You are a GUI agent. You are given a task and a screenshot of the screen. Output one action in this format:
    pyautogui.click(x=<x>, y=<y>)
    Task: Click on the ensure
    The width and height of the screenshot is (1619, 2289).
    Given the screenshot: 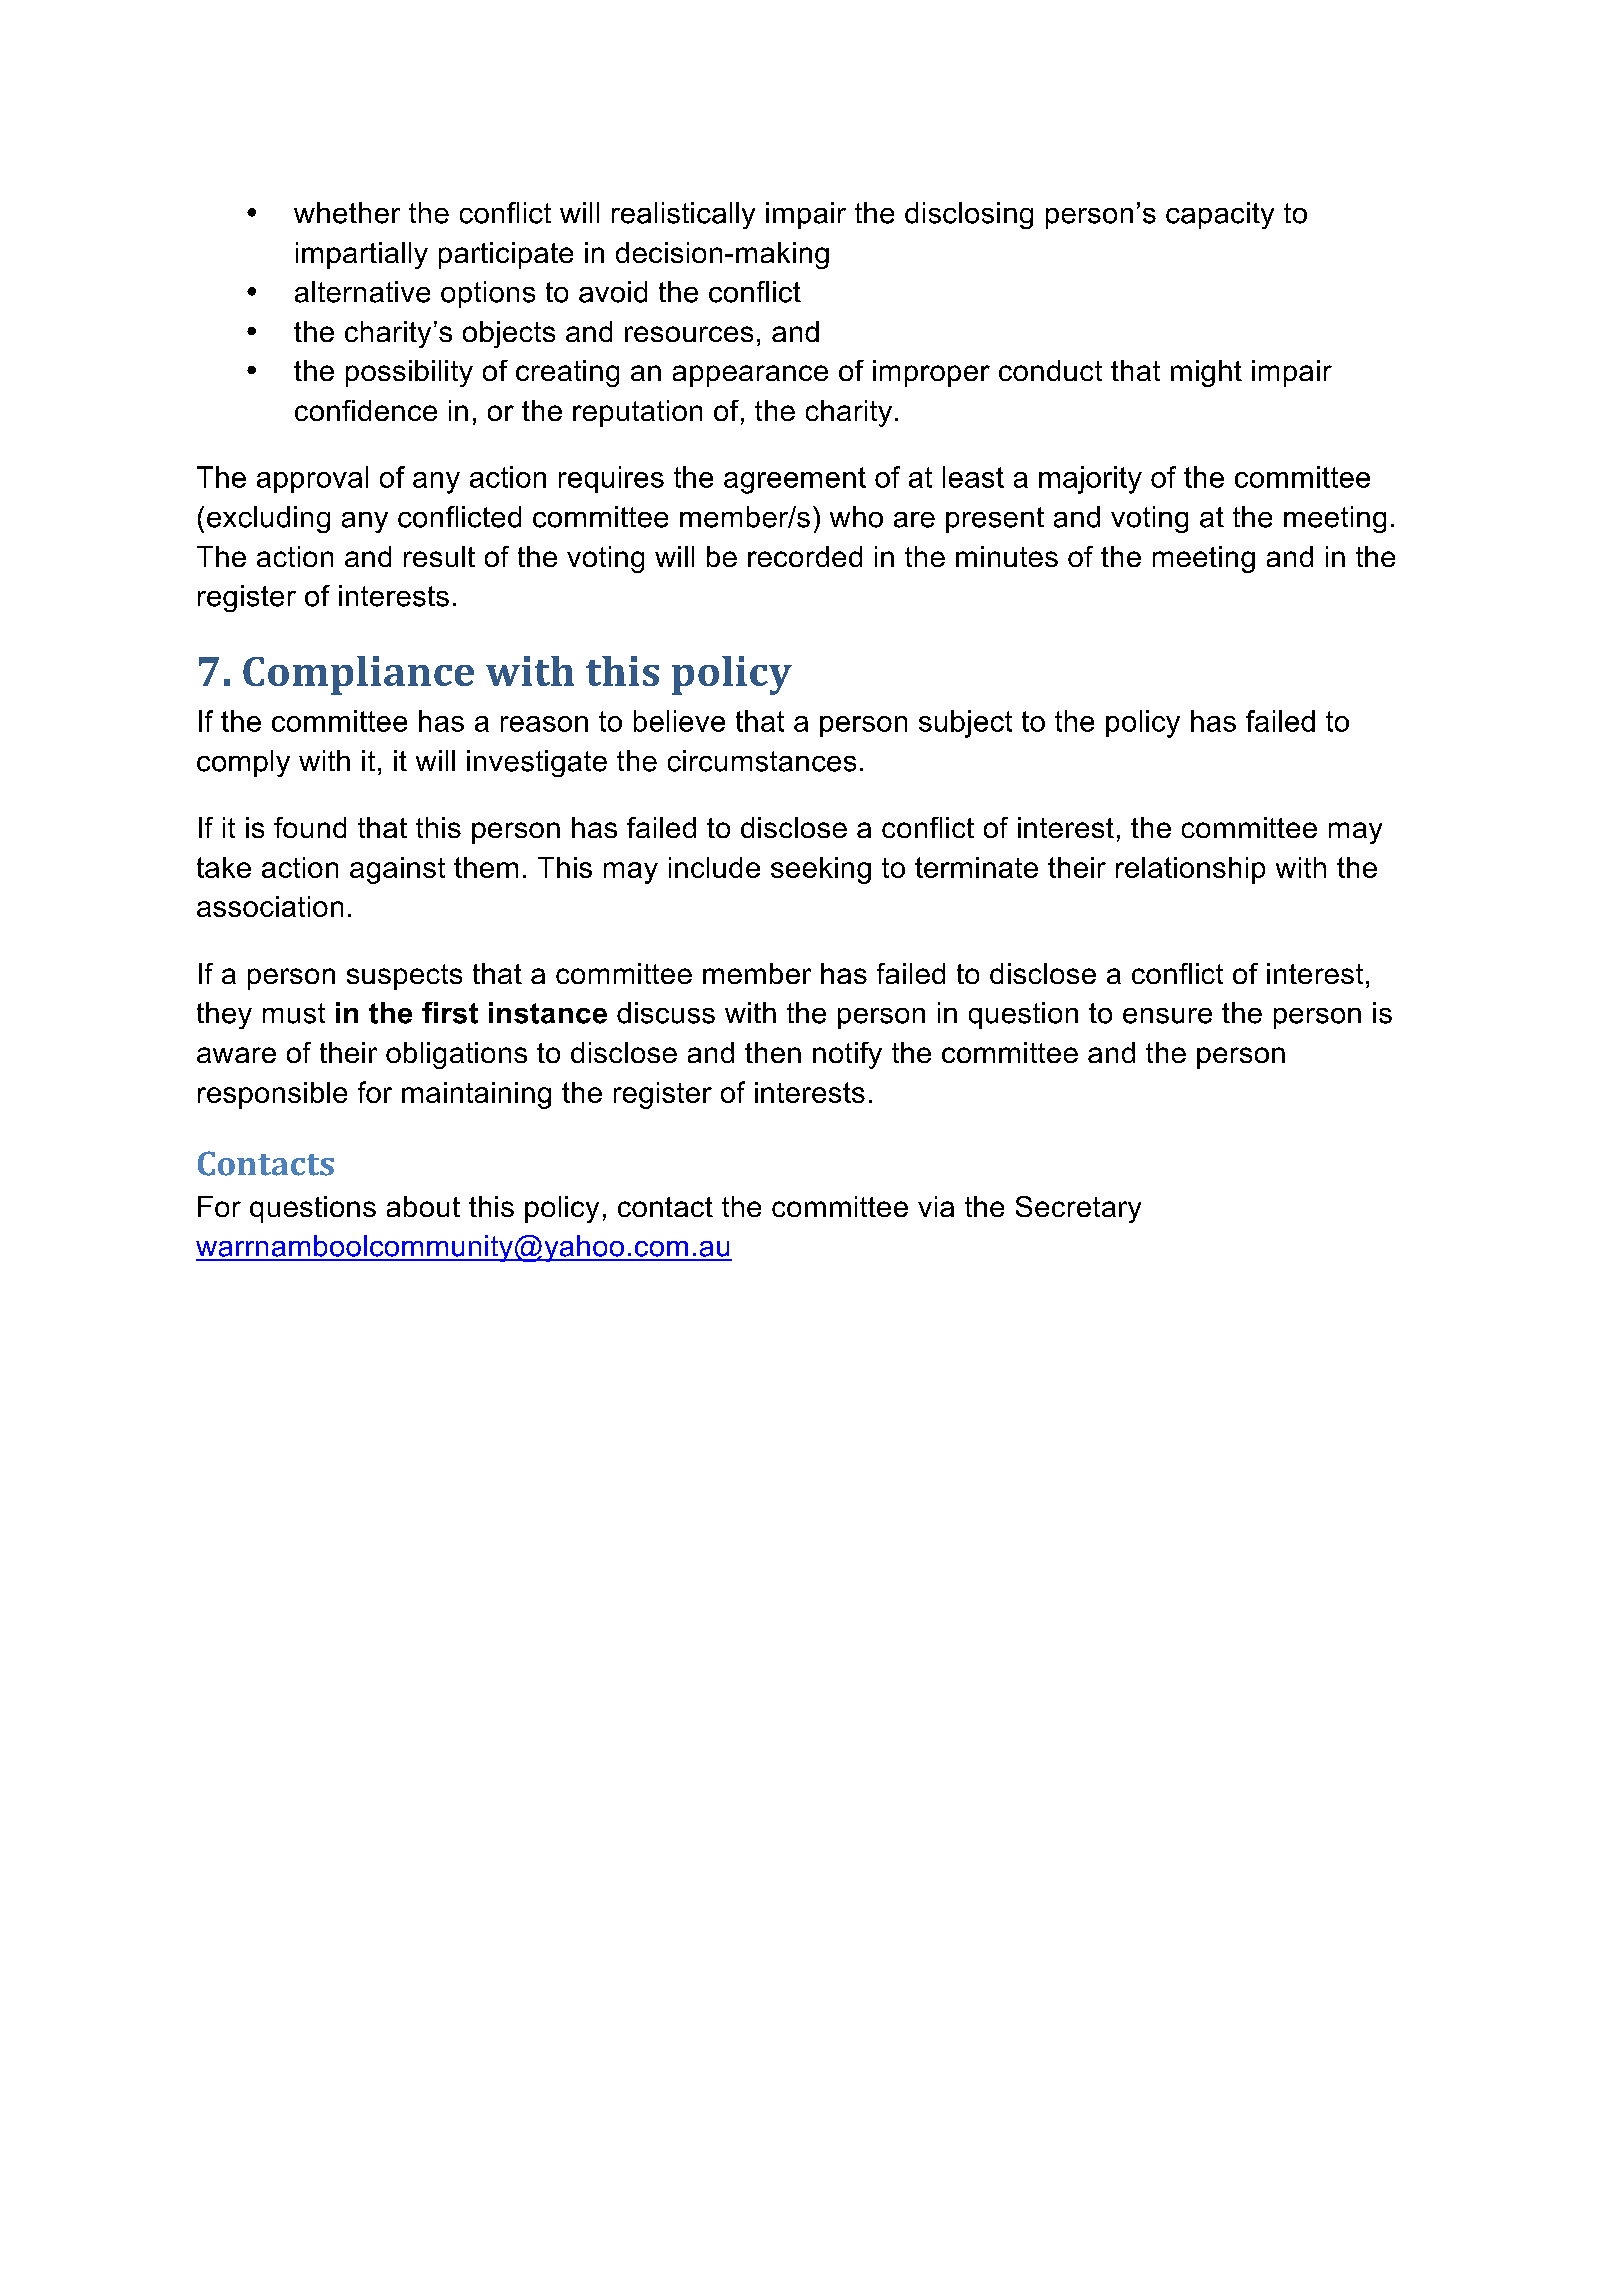 What is the action you would take?
    pyautogui.click(x=1167, y=1016)
